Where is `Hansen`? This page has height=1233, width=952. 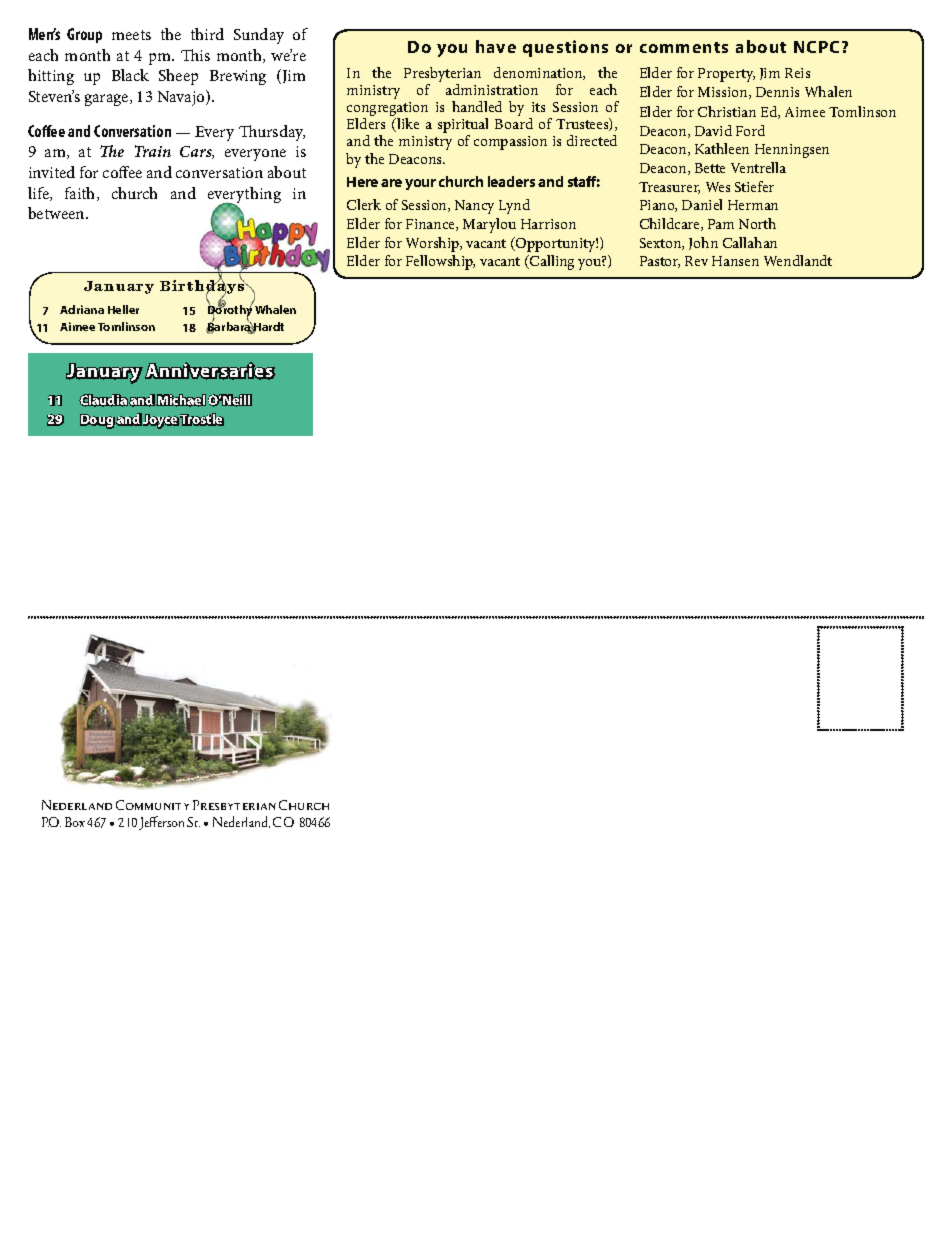
Hansen is located at coordinates (735, 261).
